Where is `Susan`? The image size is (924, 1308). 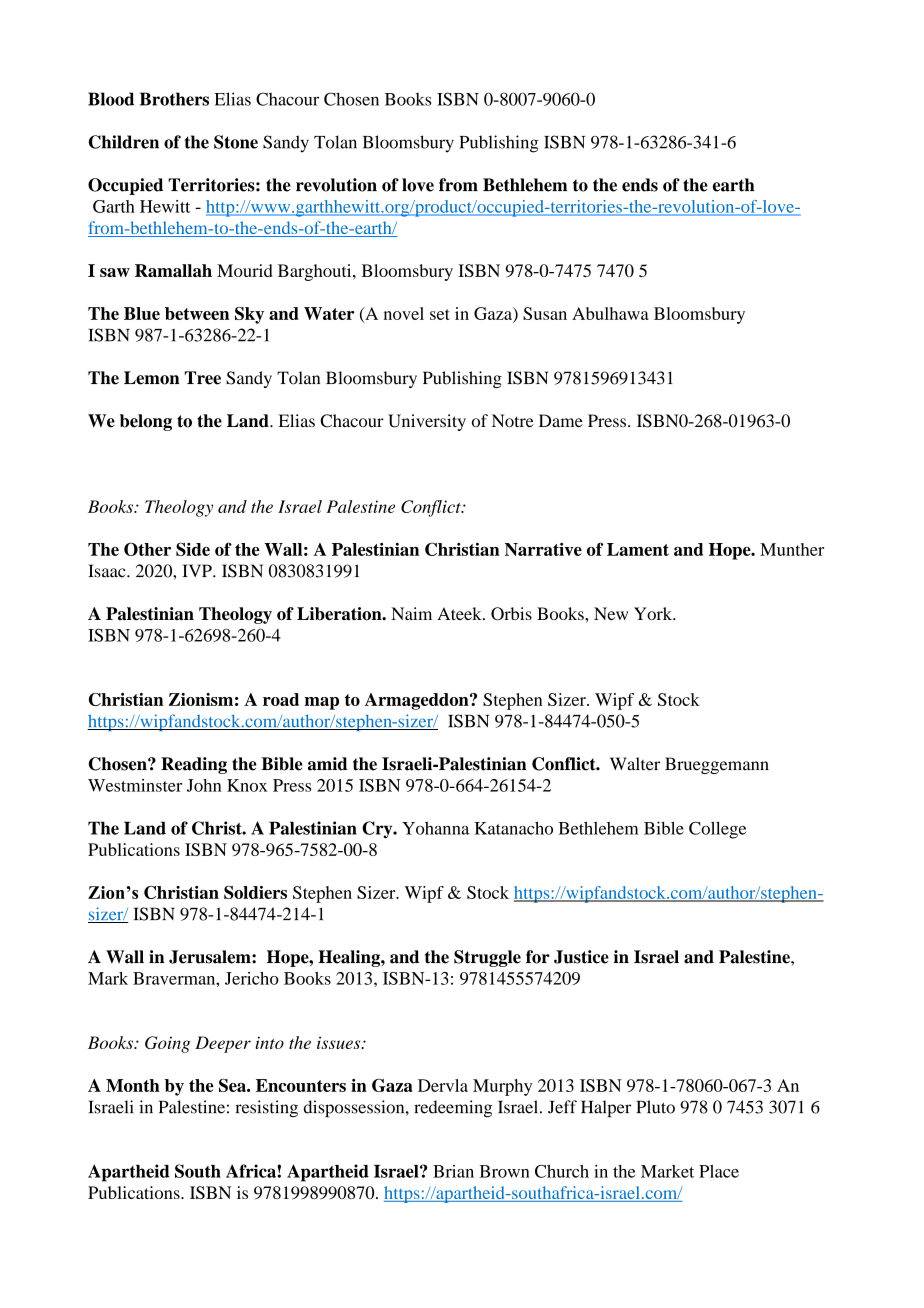 Susan is located at coordinates (545, 313).
